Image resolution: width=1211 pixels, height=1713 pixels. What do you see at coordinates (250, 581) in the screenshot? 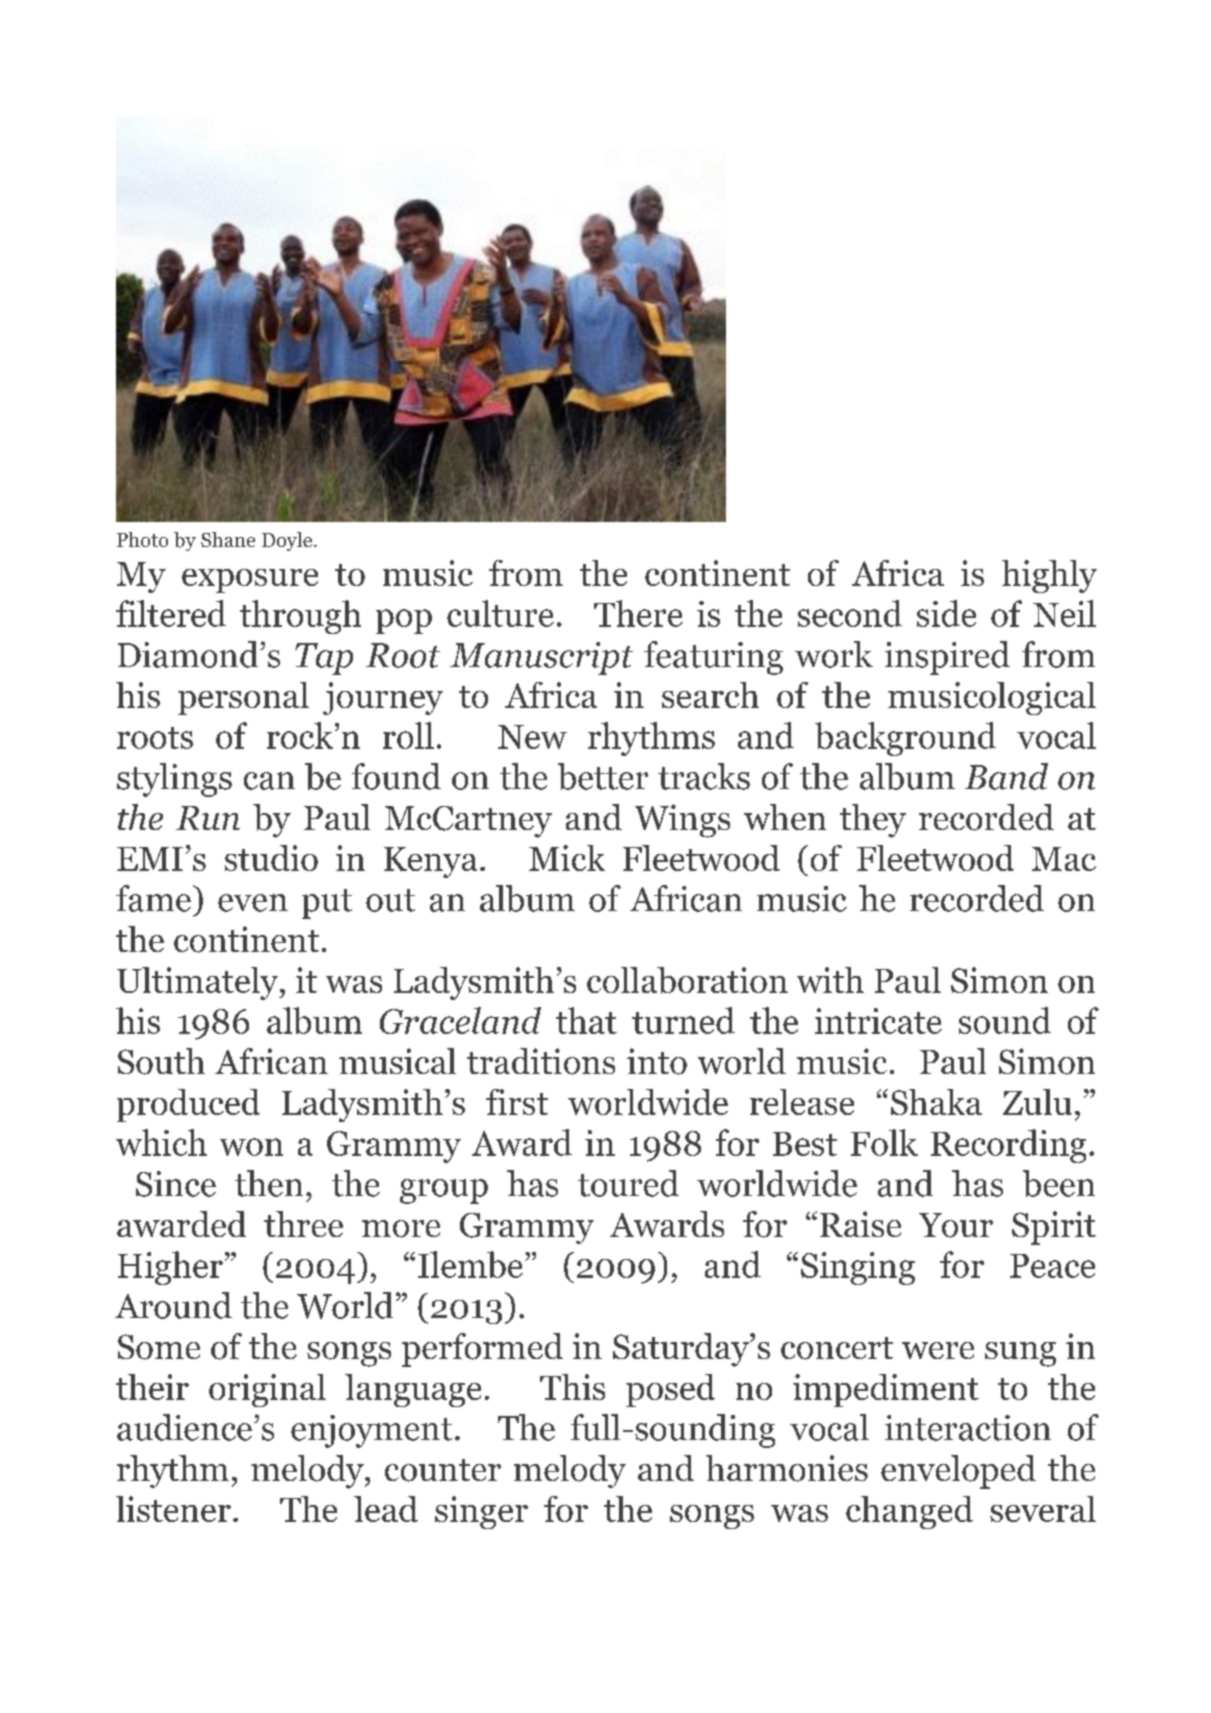
I see `exposure` at bounding box center [250, 581].
